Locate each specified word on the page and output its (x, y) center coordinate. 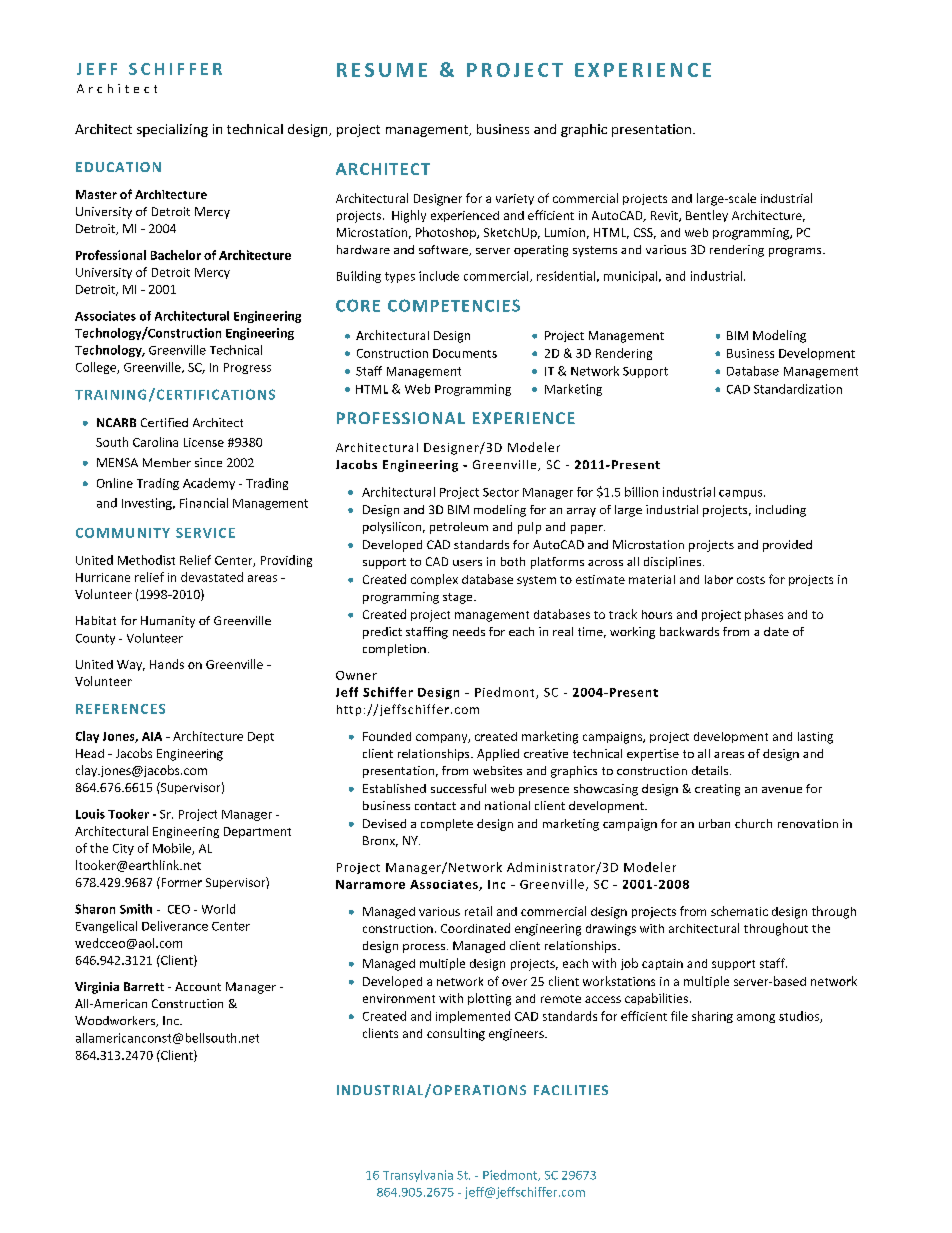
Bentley (707, 216)
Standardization (798, 389)
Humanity (168, 622)
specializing (172, 130)
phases (764, 615)
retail (478, 911)
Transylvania (418, 1176)
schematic (739, 911)
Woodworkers (116, 1021)
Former (180, 882)
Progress (247, 368)
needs (469, 631)
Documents (465, 353)
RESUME (382, 70)
